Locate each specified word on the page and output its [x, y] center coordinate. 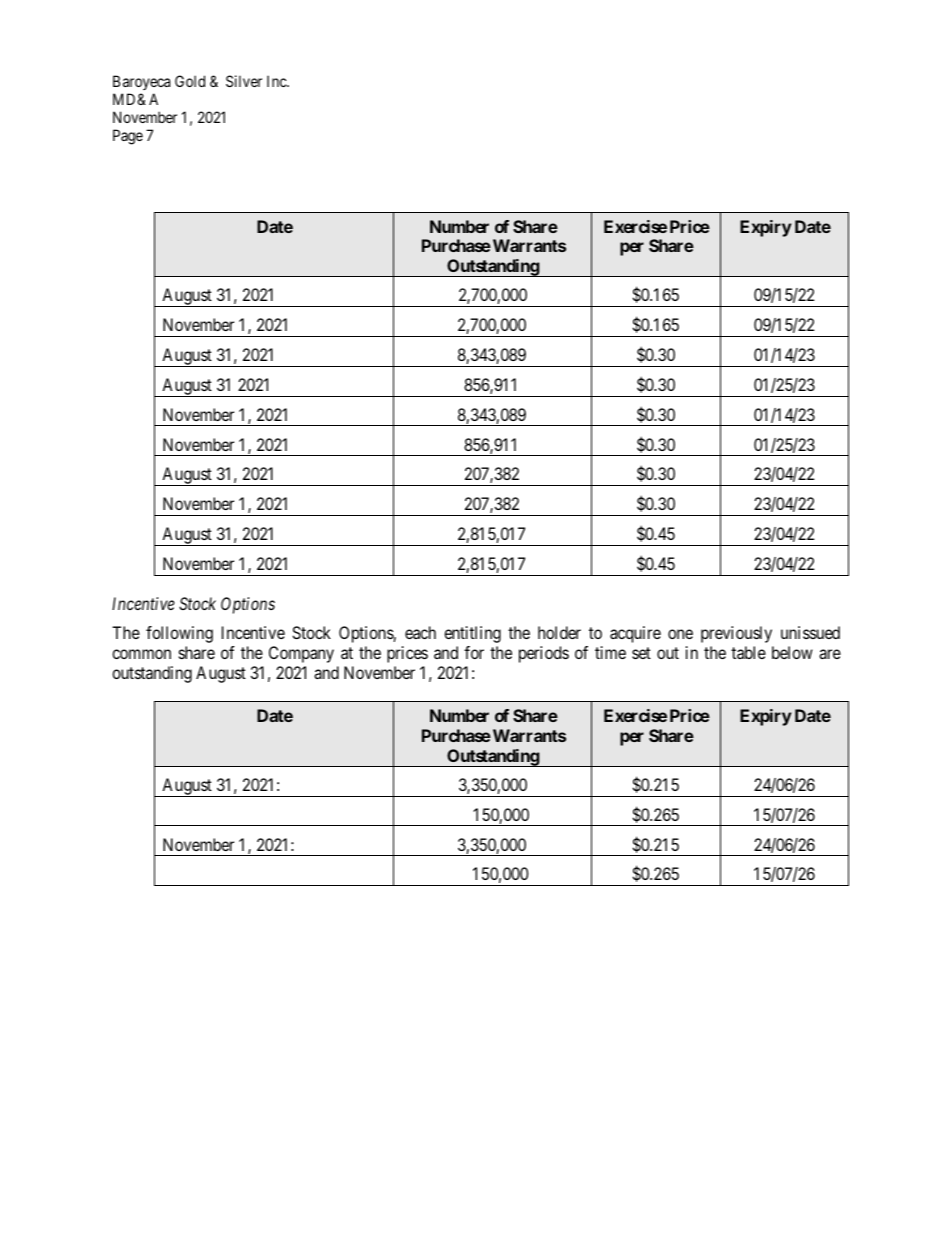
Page [128, 137]
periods [544, 654]
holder [559, 632]
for [474, 652]
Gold [190, 81]
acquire [635, 634]
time [610, 652]
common [141, 654]
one [680, 634]
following [179, 634]
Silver [244, 81]
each [420, 632]
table [748, 652]
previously [736, 634]
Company [301, 654]
